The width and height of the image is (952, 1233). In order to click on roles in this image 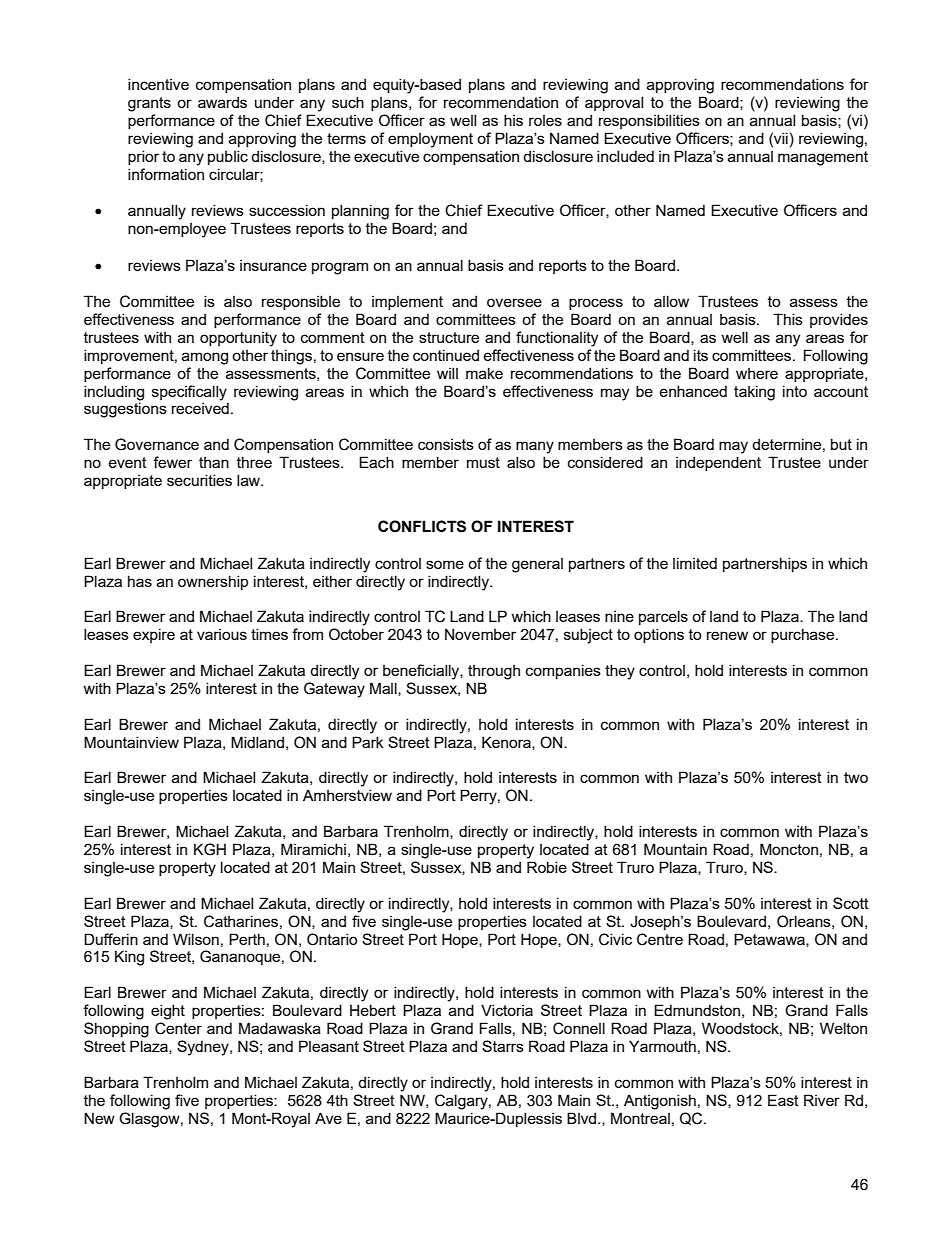, I will do `click(545, 120)`.
